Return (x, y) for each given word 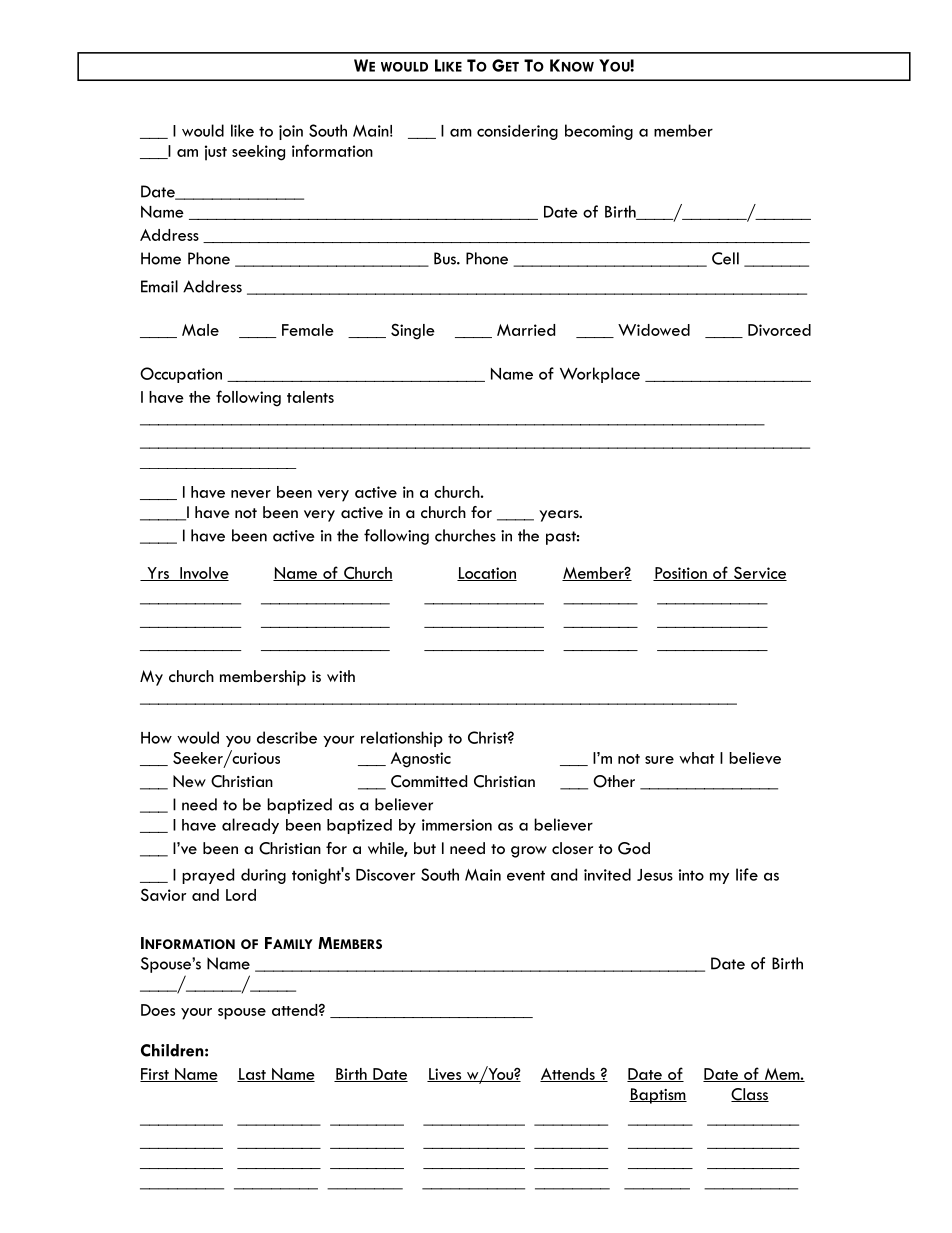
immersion (457, 825)
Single (413, 331)
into (691, 875)
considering (517, 132)
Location (487, 574)
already (250, 826)
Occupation (181, 375)
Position (681, 574)
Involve (203, 574)
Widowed (654, 330)
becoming (599, 132)
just (216, 153)
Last (252, 1075)
